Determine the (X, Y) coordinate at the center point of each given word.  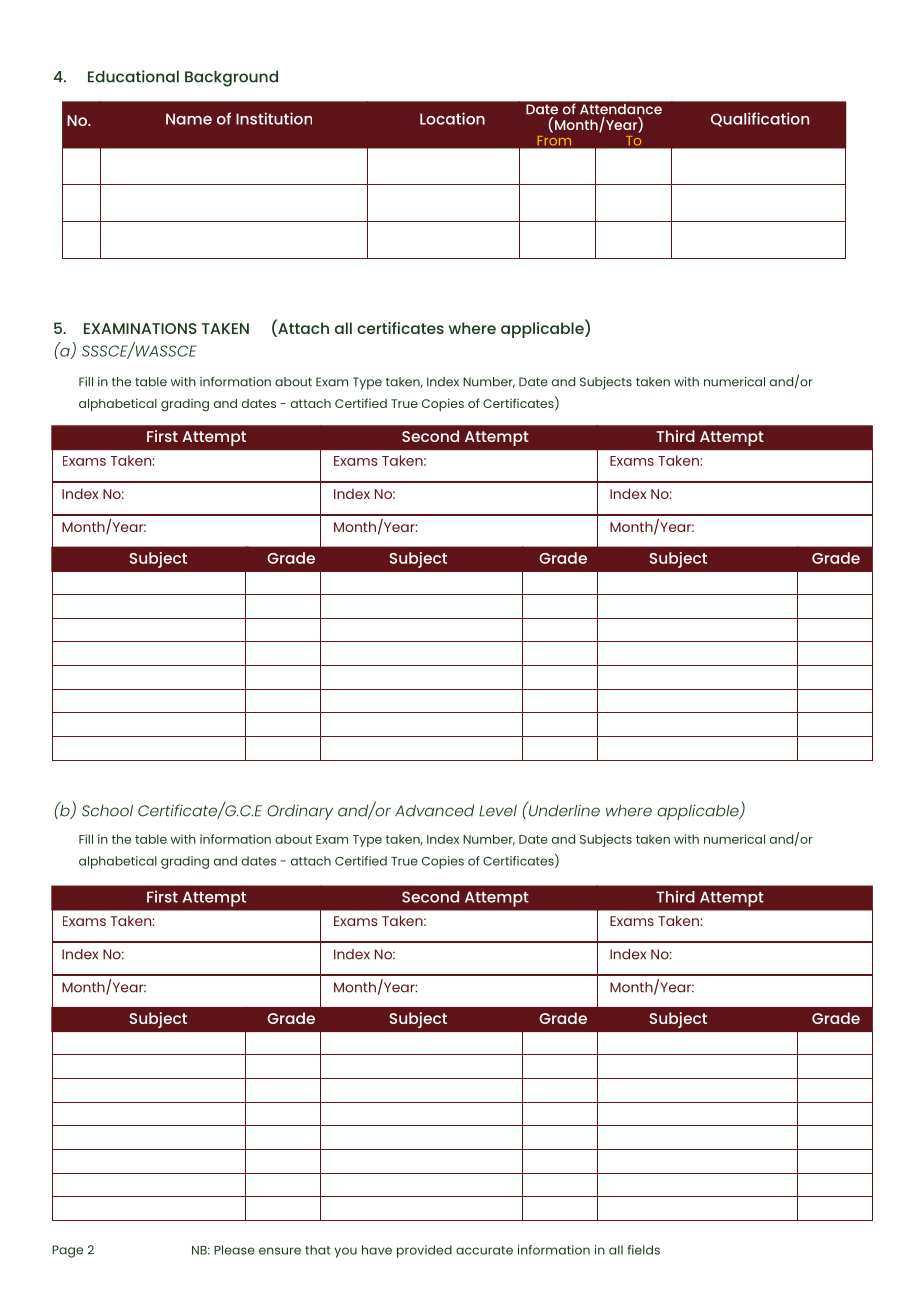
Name (189, 119)
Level (498, 811)
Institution (274, 118)
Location (452, 118)
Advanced (434, 810)
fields (643, 1250)
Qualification (760, 119)
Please (234, 1250)
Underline (563, 809)
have (377, 1250)
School (107, 810)
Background (231, 78)
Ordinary (300, 812)
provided (424, 1251)
